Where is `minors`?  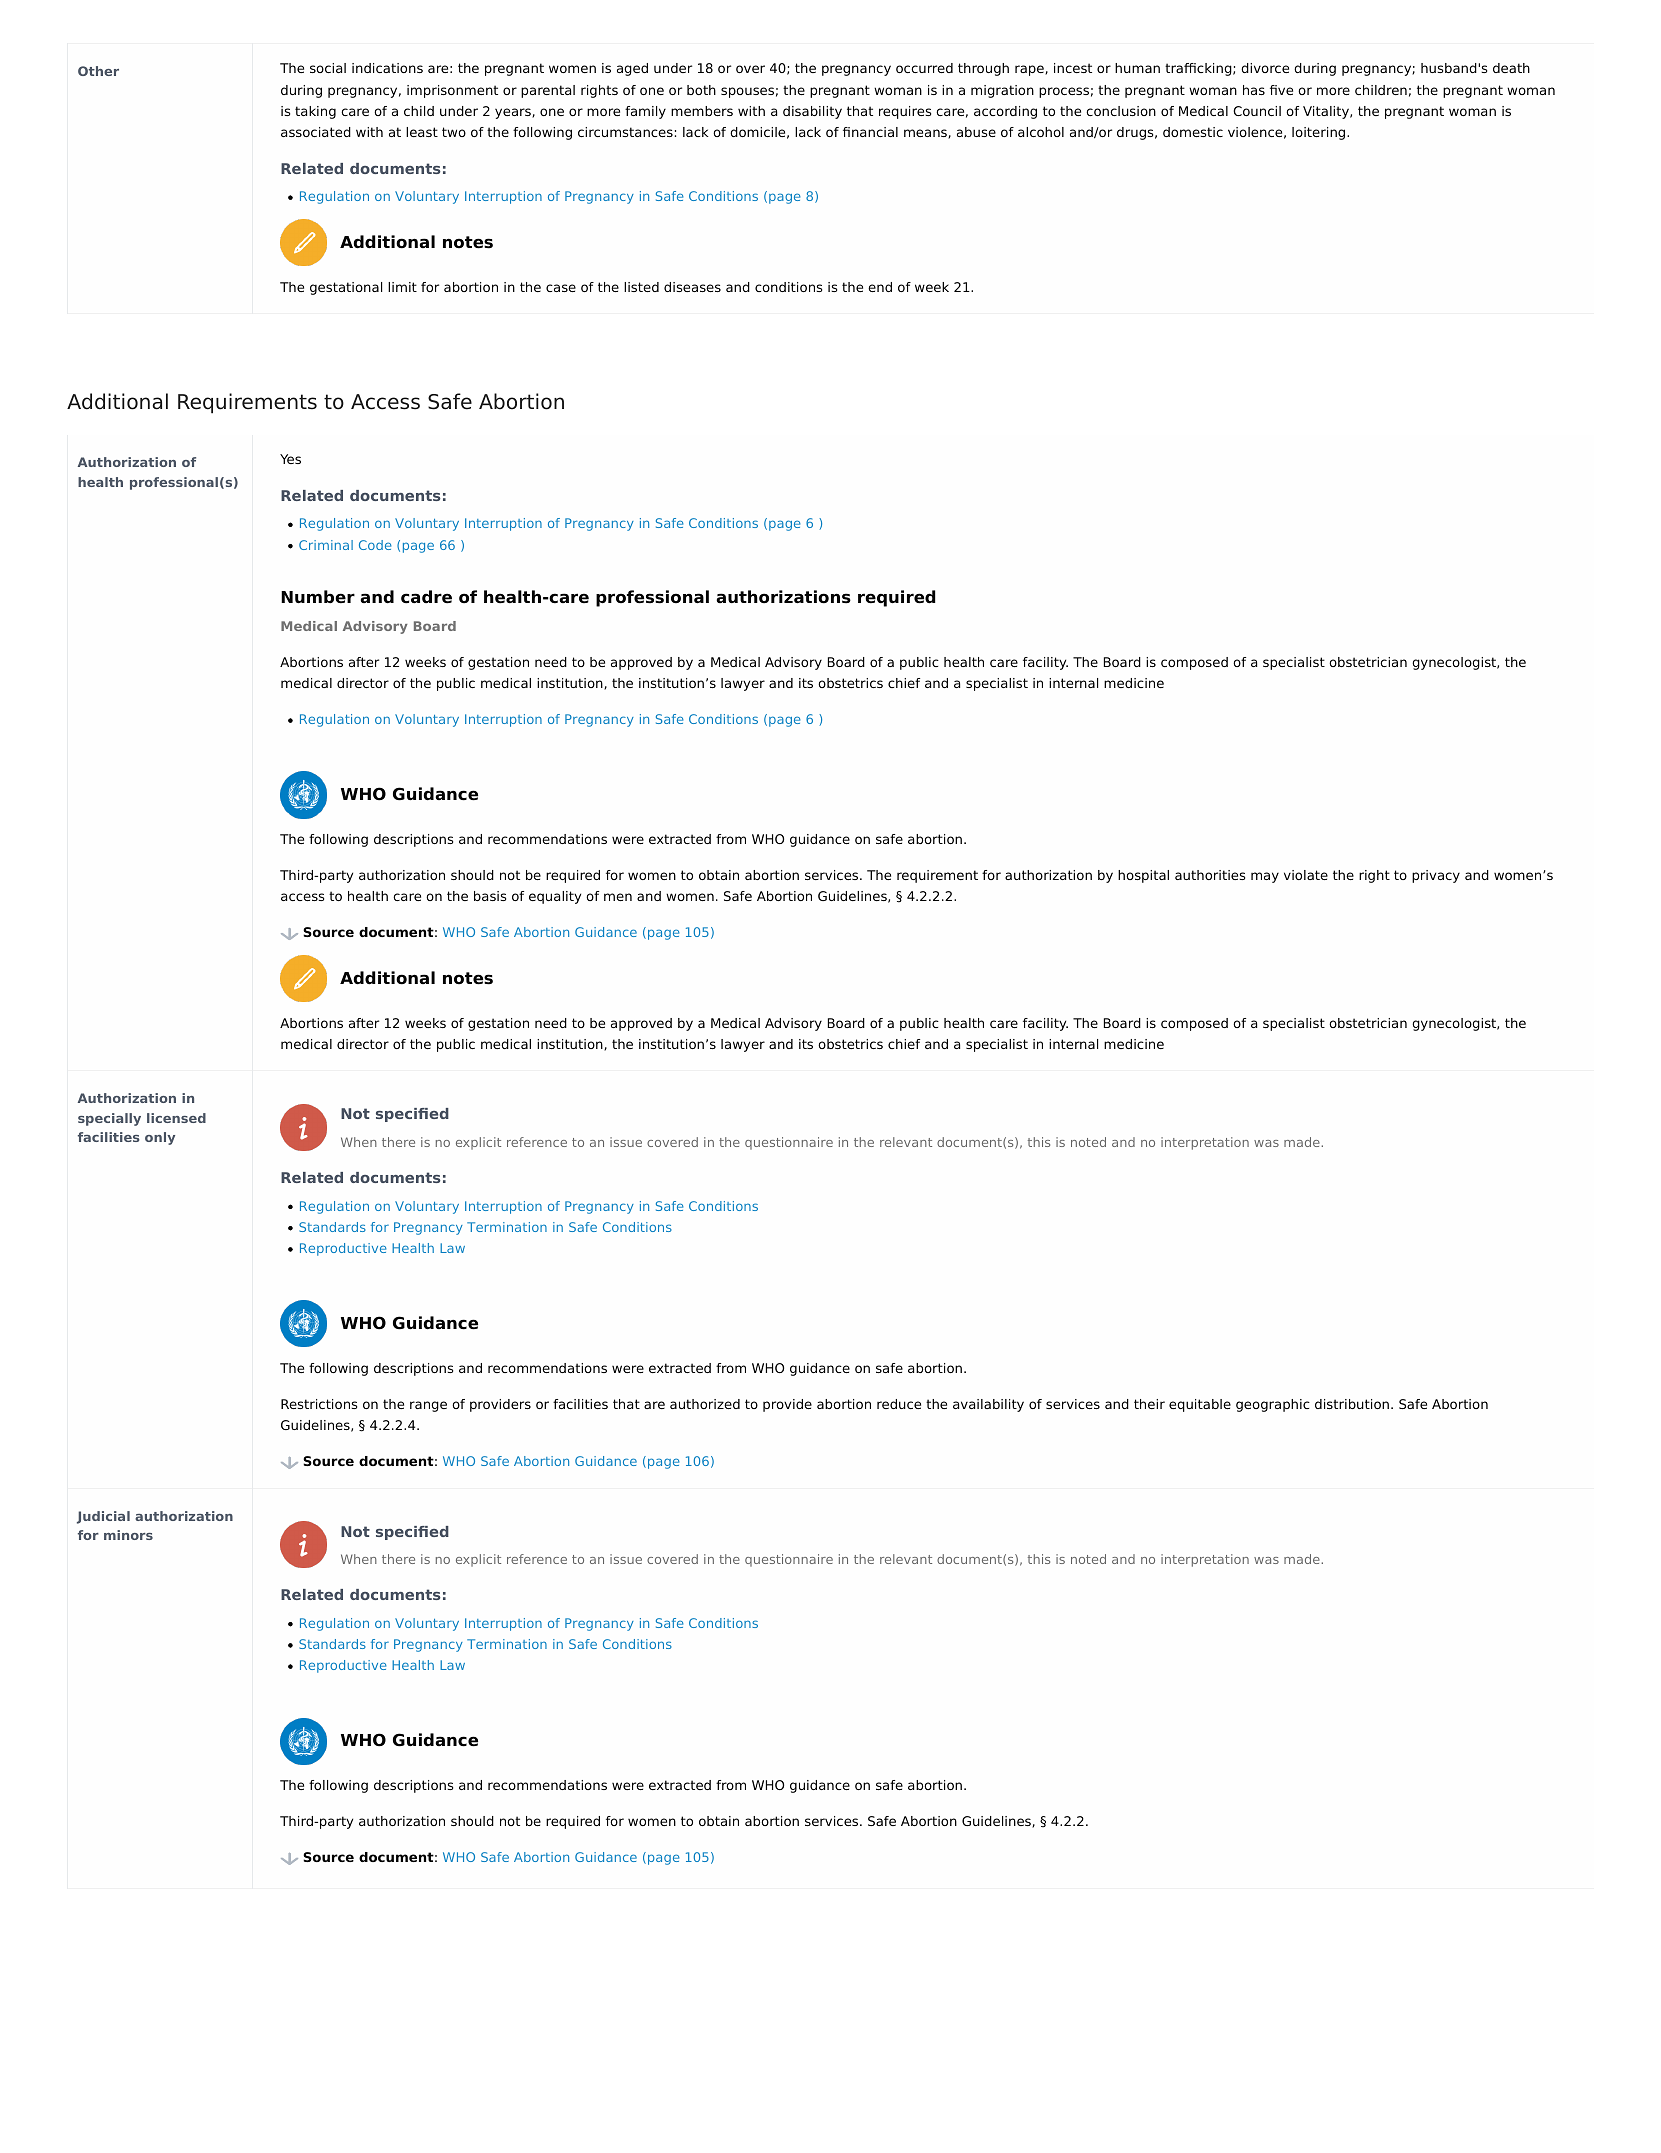
minors is located at coordinates (128, 1535).
